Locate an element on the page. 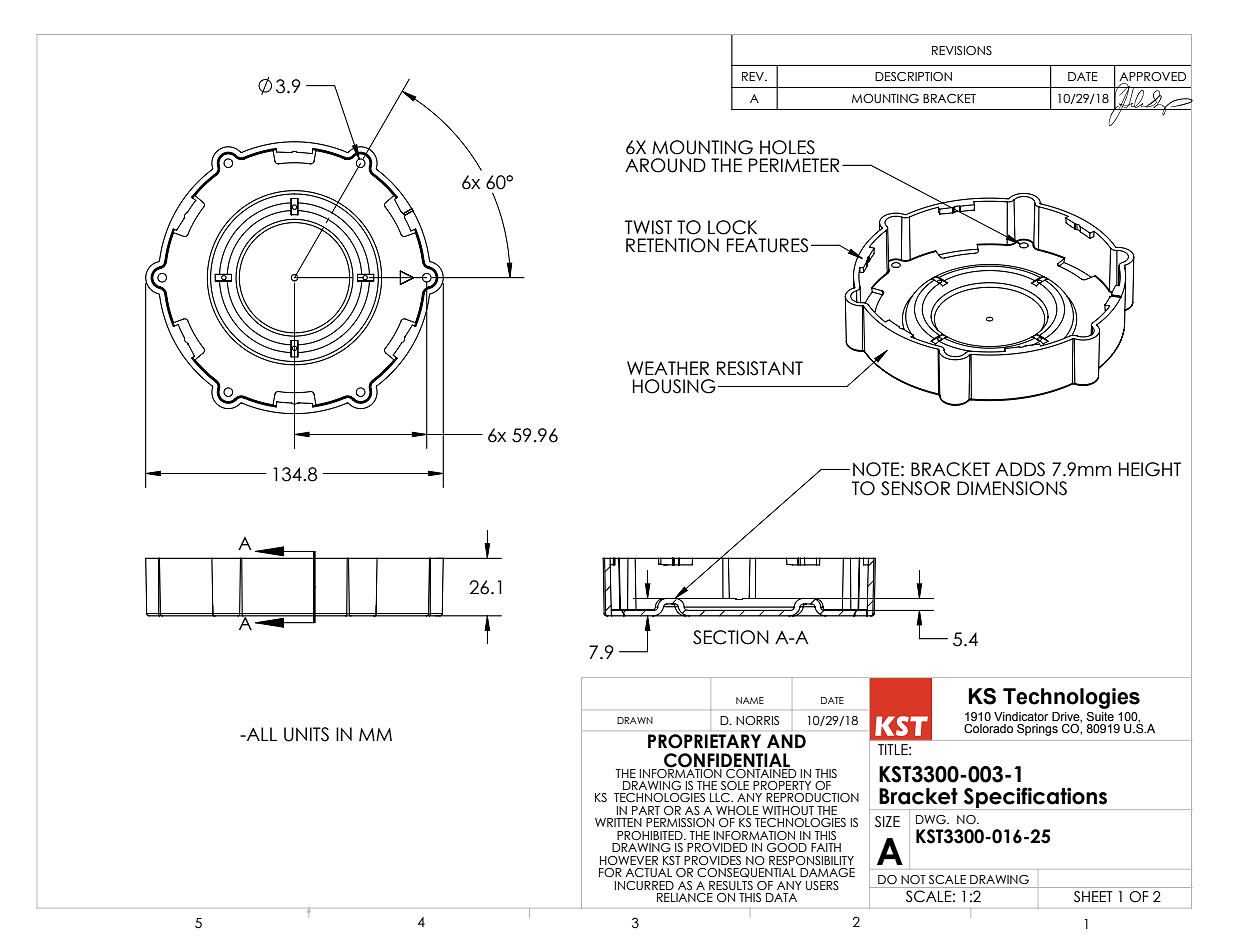  HOLES is located at coordinates (787, 147).
